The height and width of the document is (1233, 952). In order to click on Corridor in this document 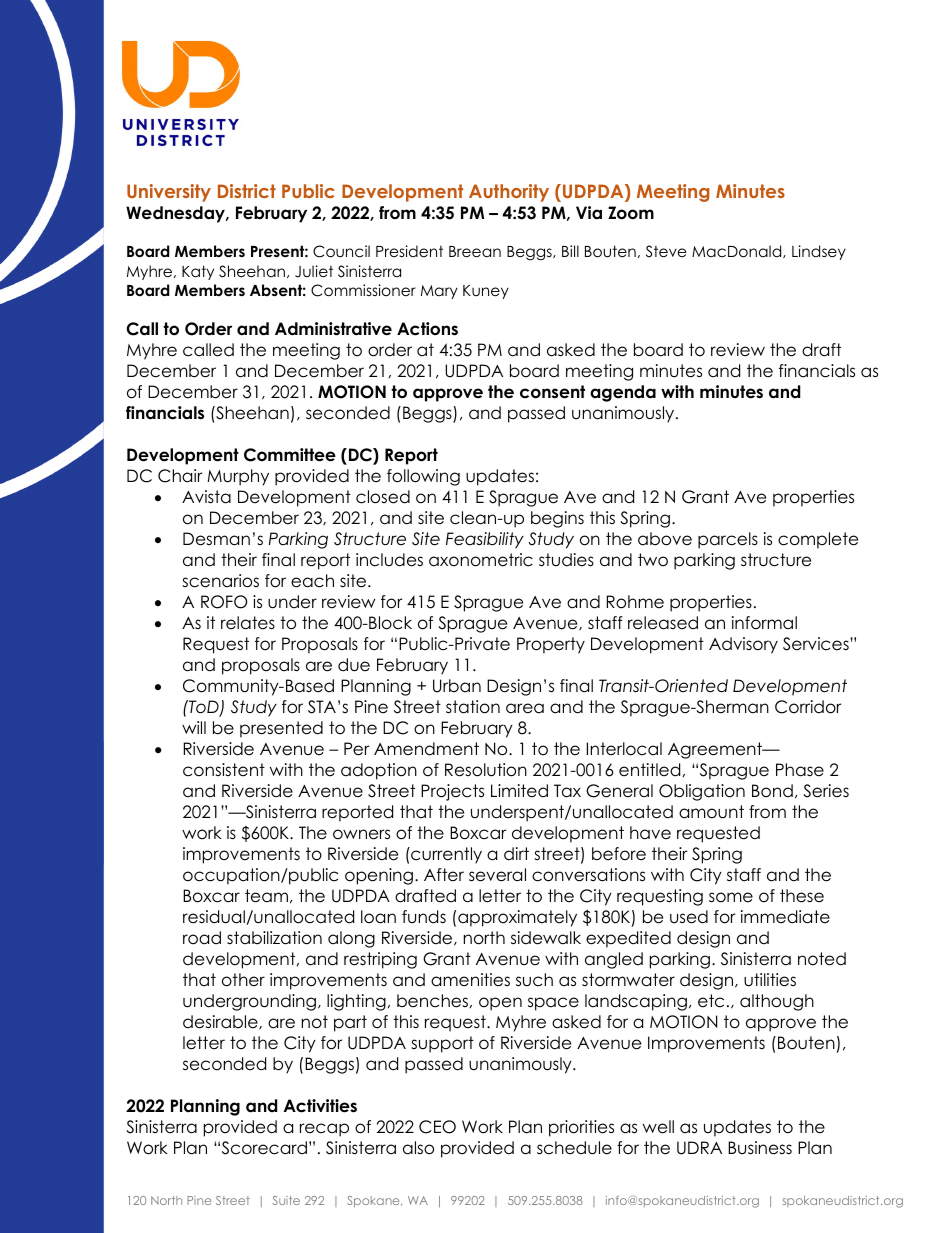, I will do `click(808, 707)`.
